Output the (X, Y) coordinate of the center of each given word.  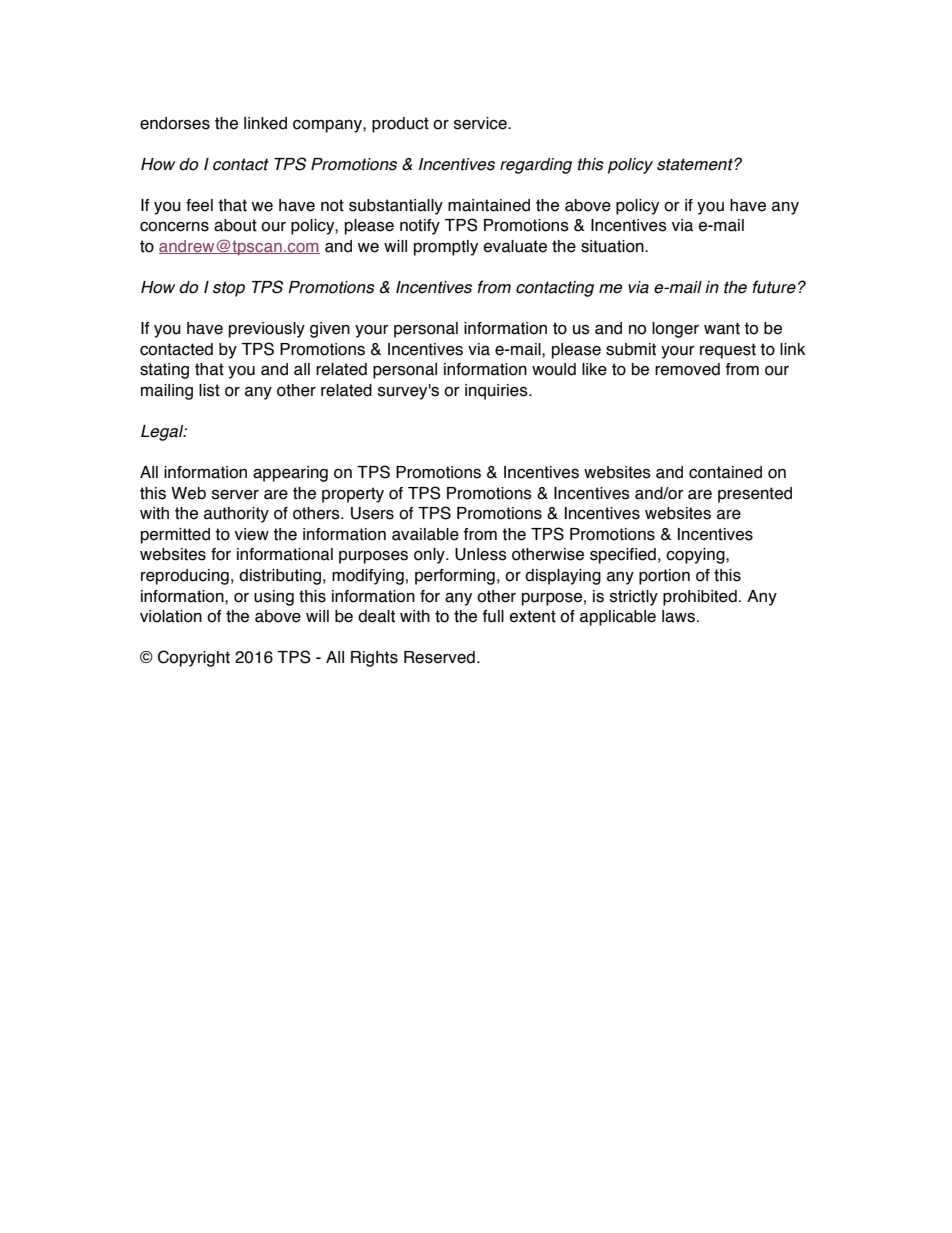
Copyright (194, 658)
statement (696, 164)
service (481, 123)
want (722, 328)
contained (725, 472)
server (235, 495)
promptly (446, 248)
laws (678, 616)
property (353, 495)
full (493, 616)
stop (229, 289)
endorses (175, 123)
